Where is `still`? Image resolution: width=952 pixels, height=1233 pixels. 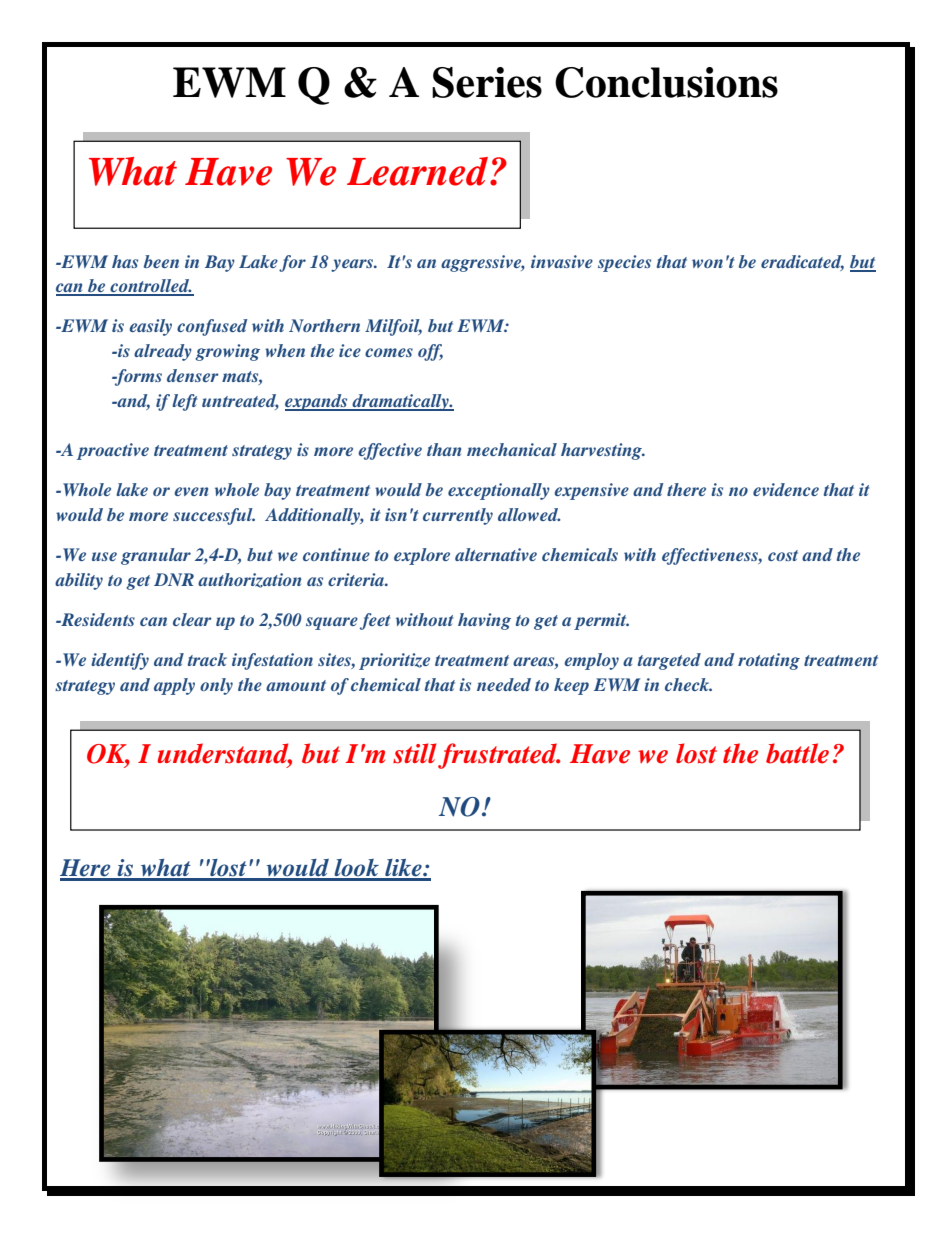
still is located at coordinates (416, 754).
